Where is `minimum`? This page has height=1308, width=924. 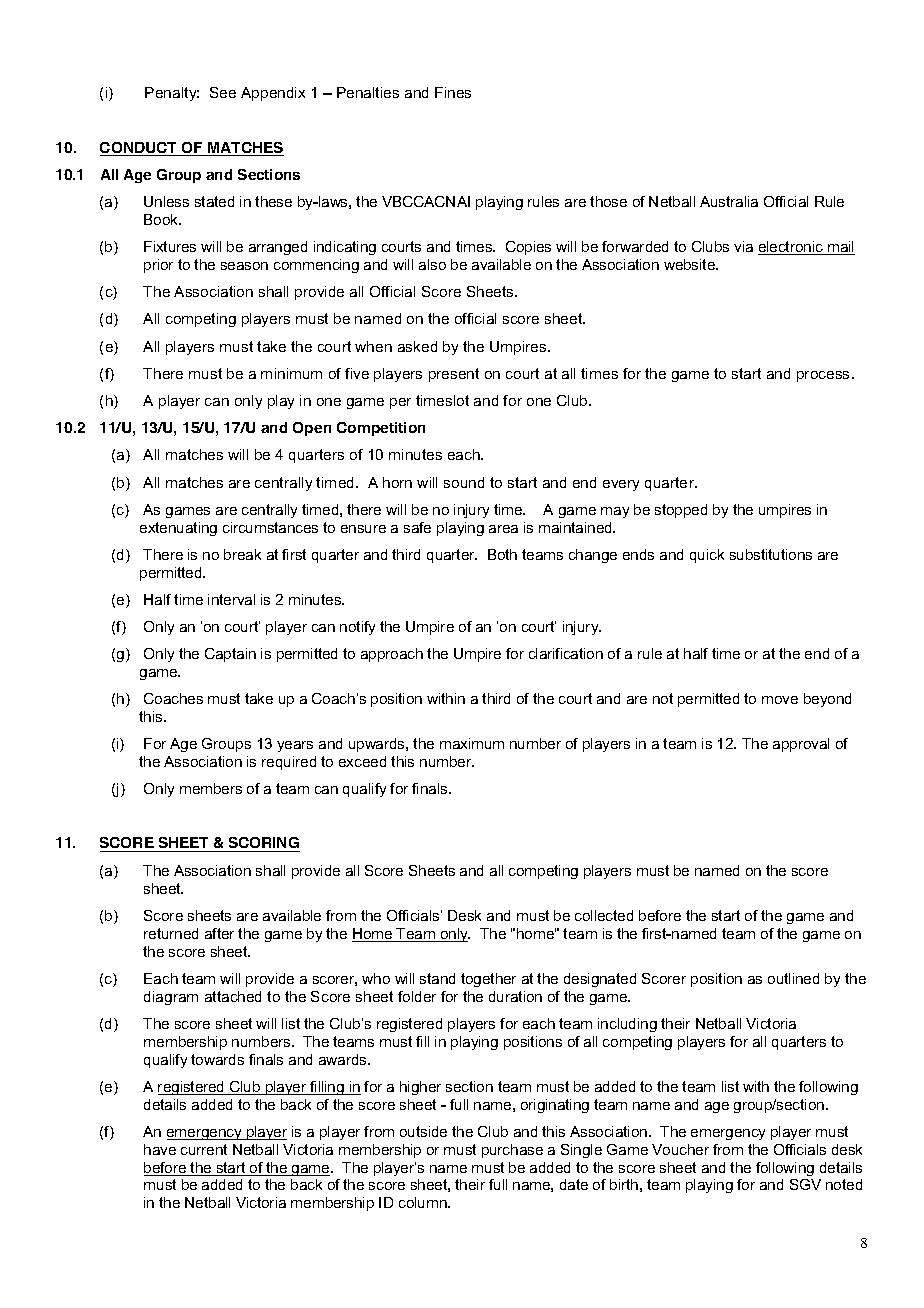 minimum is located at coordinates (291, 373).
